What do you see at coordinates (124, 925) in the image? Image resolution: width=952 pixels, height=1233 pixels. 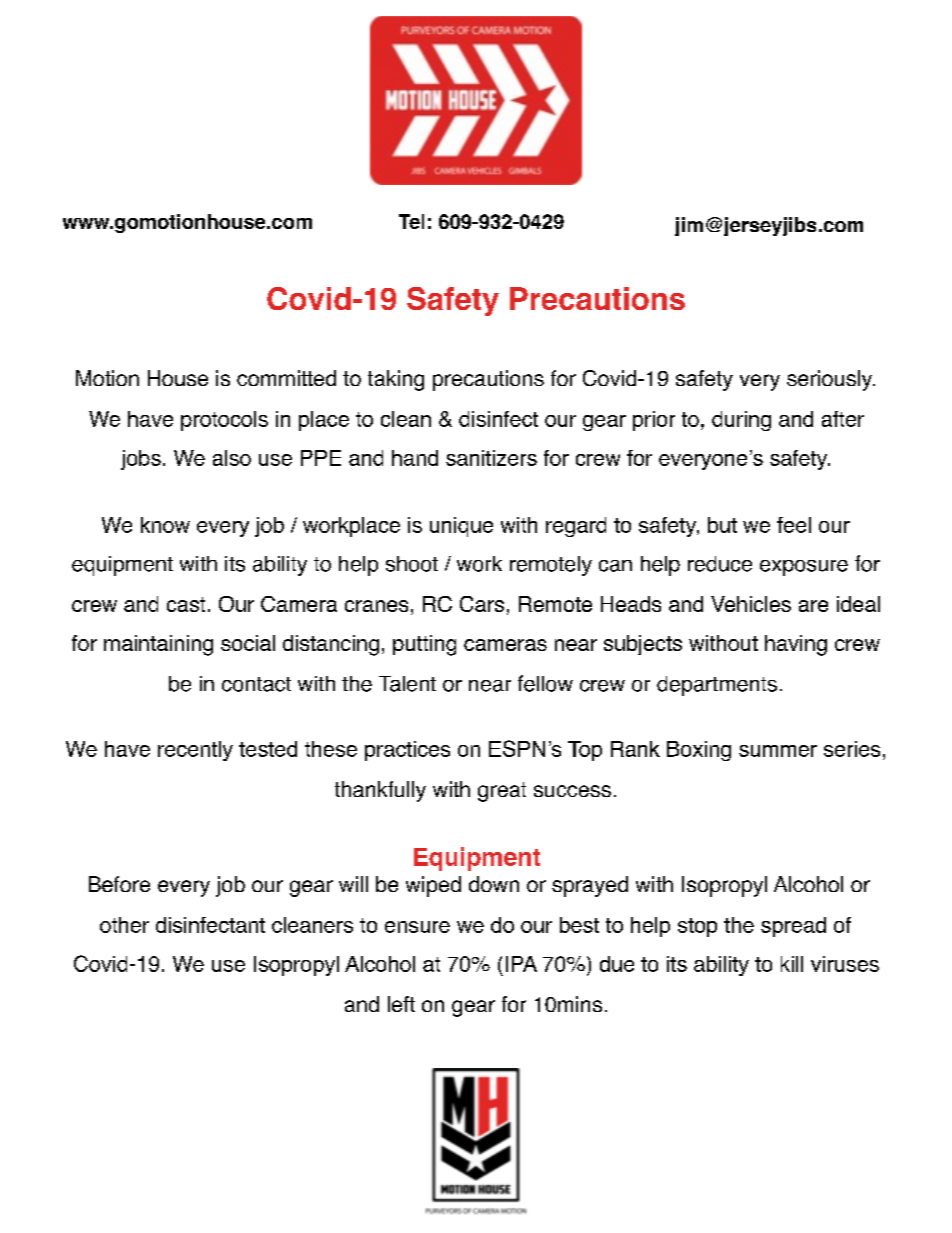 I see `other` at bounding box center [124, 925].
